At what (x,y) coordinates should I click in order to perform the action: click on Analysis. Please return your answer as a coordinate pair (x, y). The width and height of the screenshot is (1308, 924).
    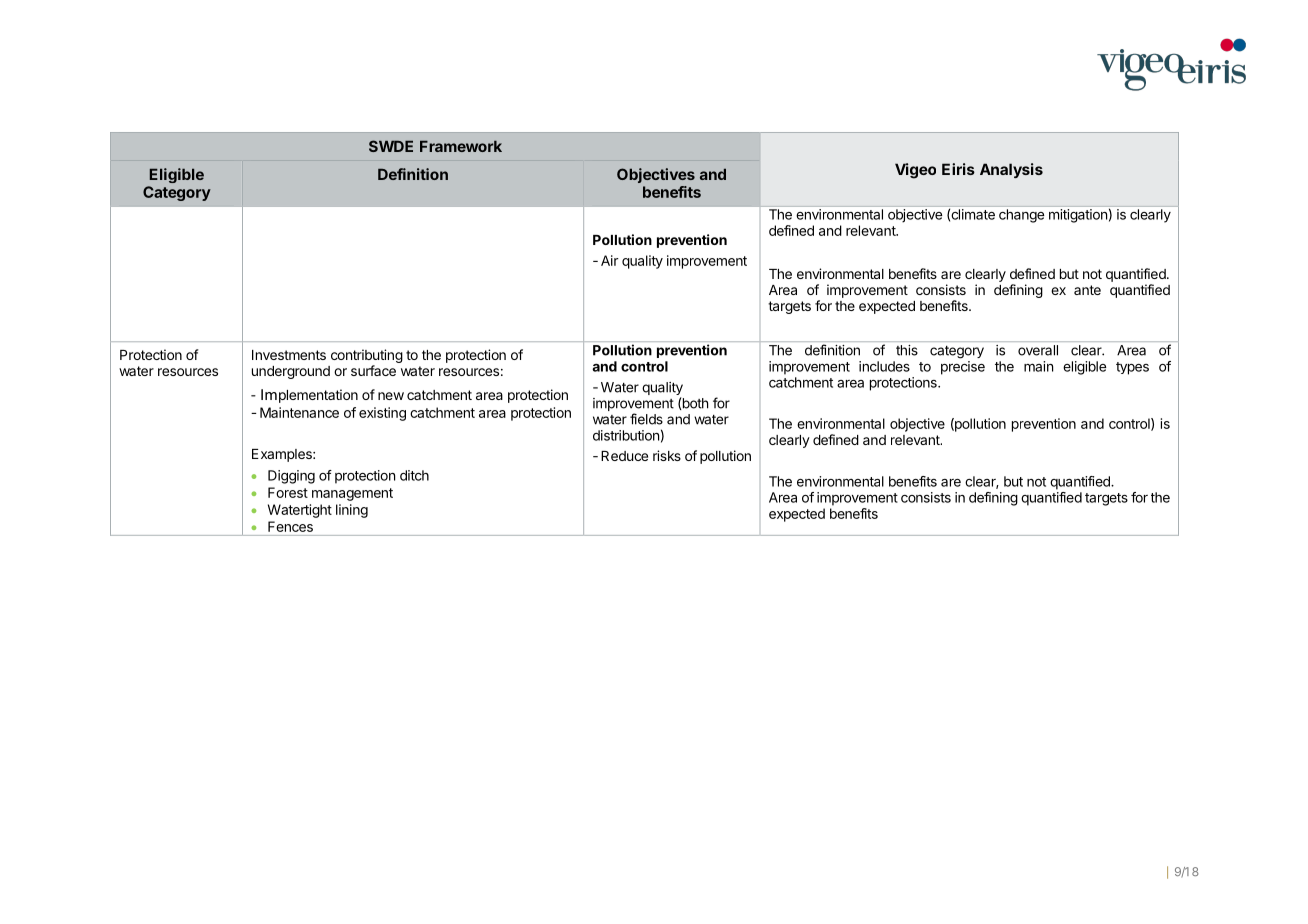
    Looking at the image, I should click on (1011, 170).
